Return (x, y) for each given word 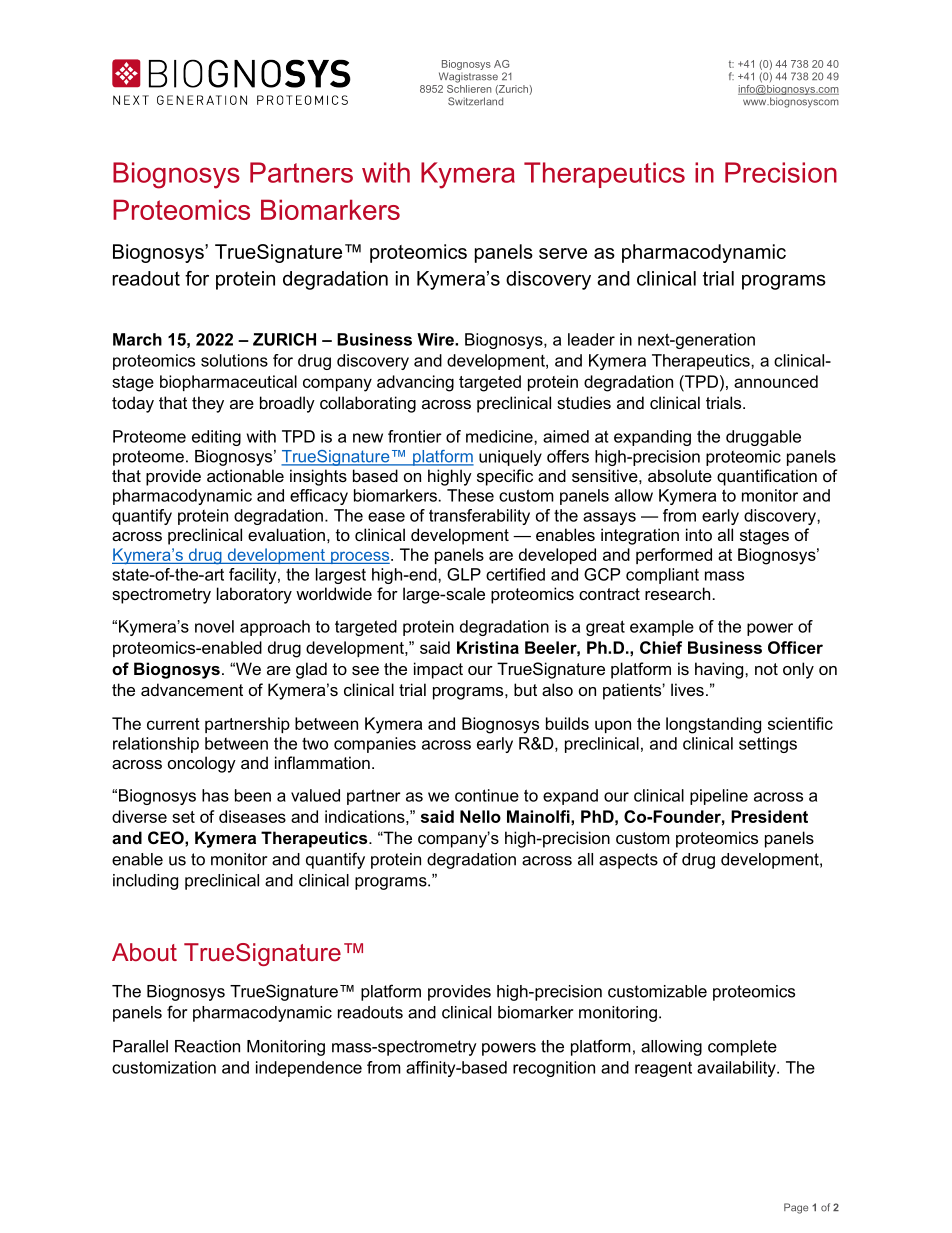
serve (563, 253)
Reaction (207, 1046)
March (137, 339)
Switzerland (475, 101)
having (720, 670)
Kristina (488, 647)
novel (214, 626)
